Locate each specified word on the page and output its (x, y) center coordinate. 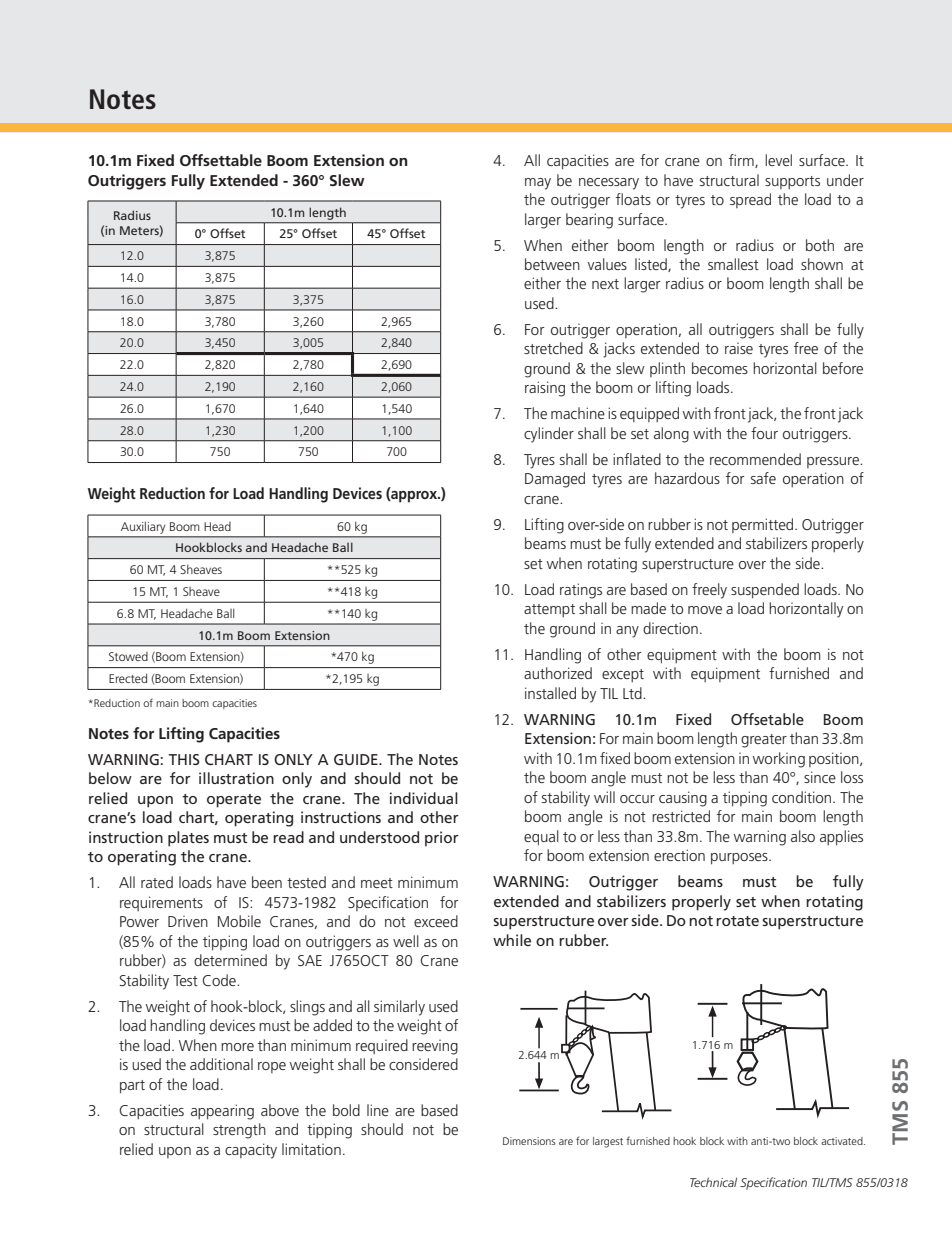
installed (550, 693)
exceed (436, 921)
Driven (188, 921)
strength (239, 1131)
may (538, 184)
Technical (713, 1182)
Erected (128, 678)
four (764, 433)
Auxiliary (143, 528)
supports (792, 182)
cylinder (549, 435)
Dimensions (529, 1141)
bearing (589, 221)
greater (764, 741)
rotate (737, 921)
